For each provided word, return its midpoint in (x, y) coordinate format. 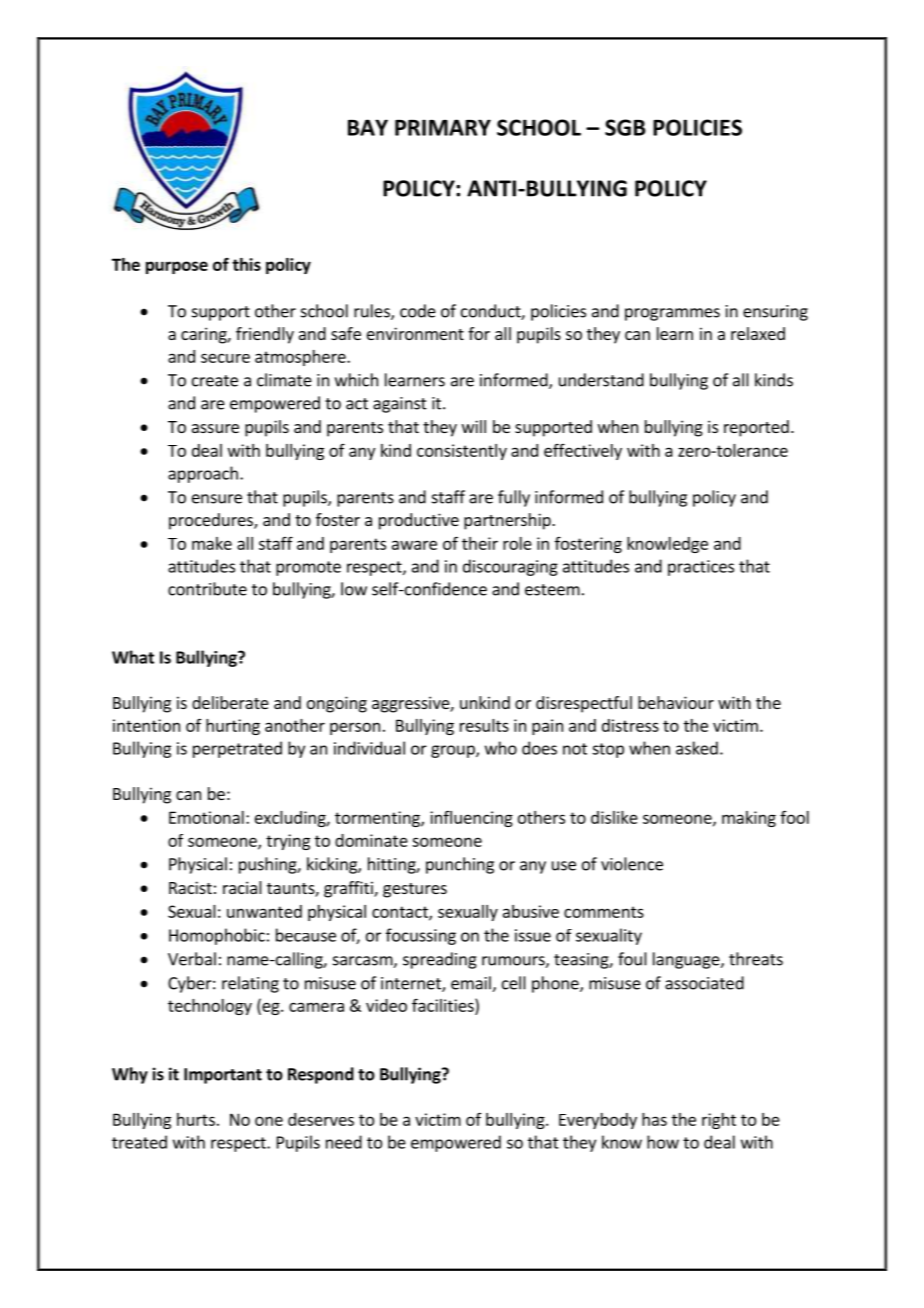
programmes (672, 314)
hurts (196, 1119)
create (215, 381)
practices (701, 568)
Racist (190, 887)
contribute (207, 589)
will (474, 426)
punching (460, 865)
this (246, 264)
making (749, 819)
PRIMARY (443, 127)
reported (756, 428)
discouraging (510, 567)
